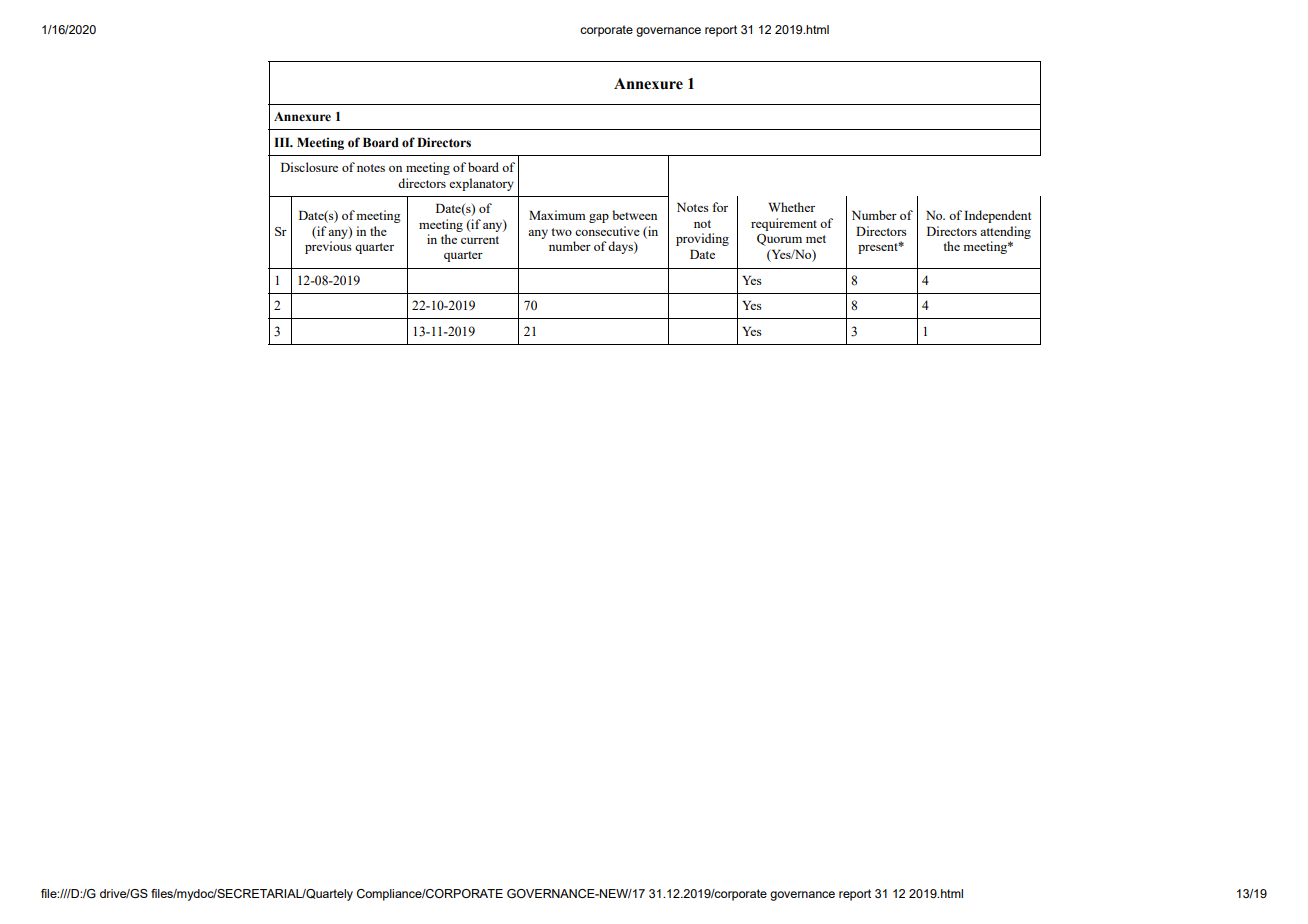 The height and width of the page is (924, 1308). I want to click on providing, so click(702, 239).
